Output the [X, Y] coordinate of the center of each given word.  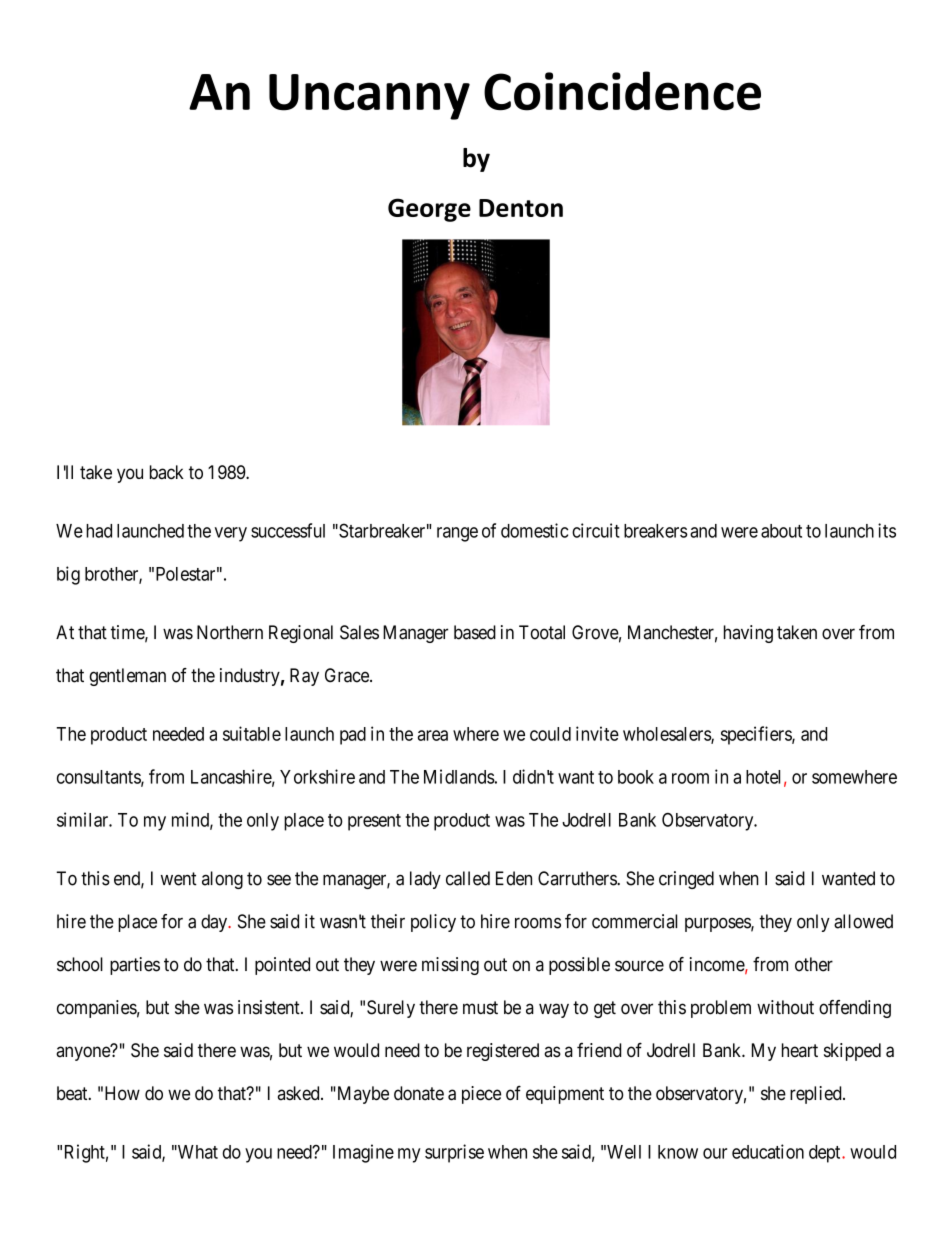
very [231, 534]
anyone [84, 1053]
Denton [521, 208]
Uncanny [369, 97]
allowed [863, 921]
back [167, 472]
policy [433, 923]
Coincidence [622, 91]
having [748, 634]
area [433, 735]
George [429, 210]
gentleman [127, 677]
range [457, 534]
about [781, 531]
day [215, 923]
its [887, 530]
